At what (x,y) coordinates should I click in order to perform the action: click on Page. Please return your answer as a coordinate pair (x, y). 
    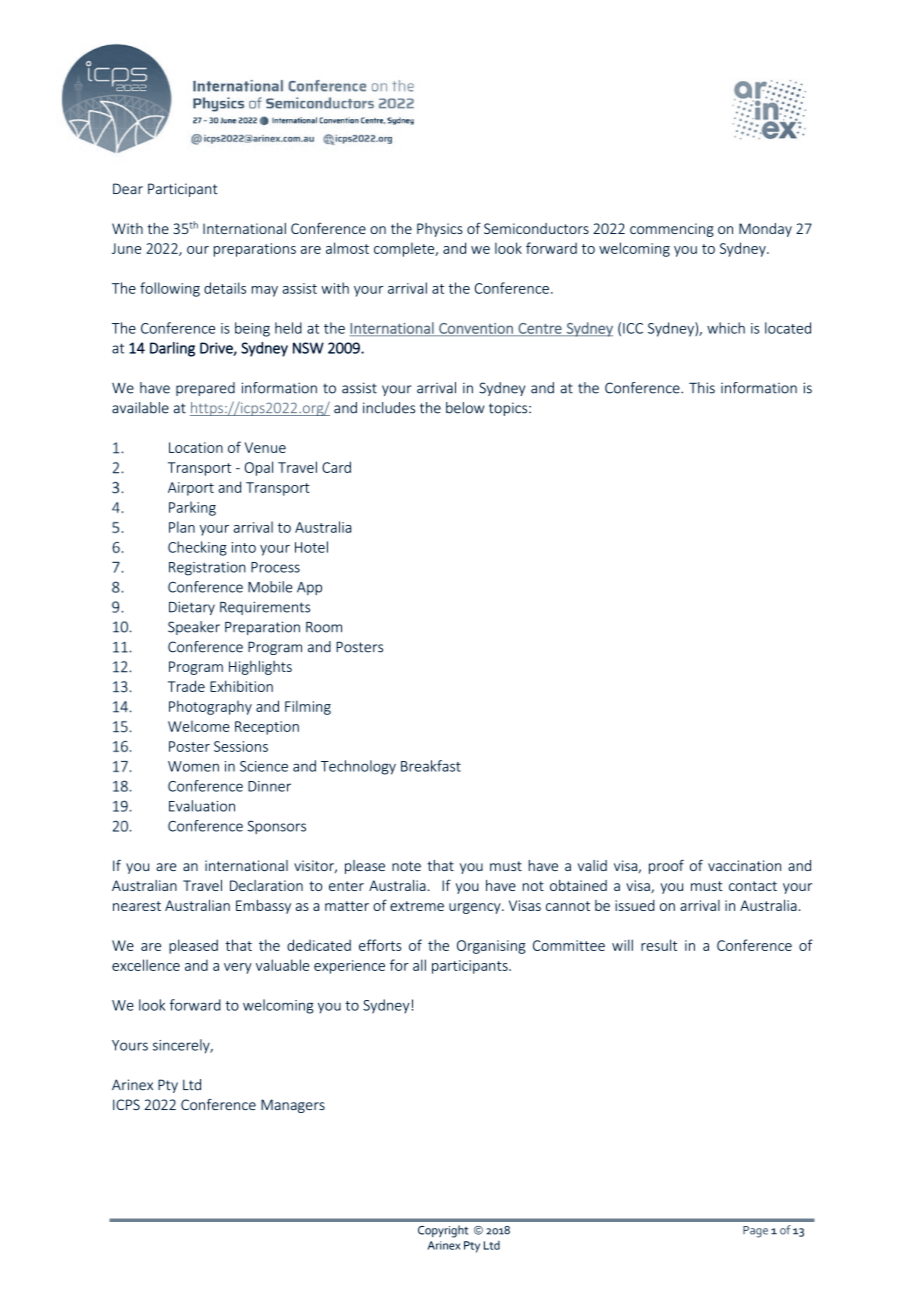
    Looking at the image, I should click on (755, 1232).
